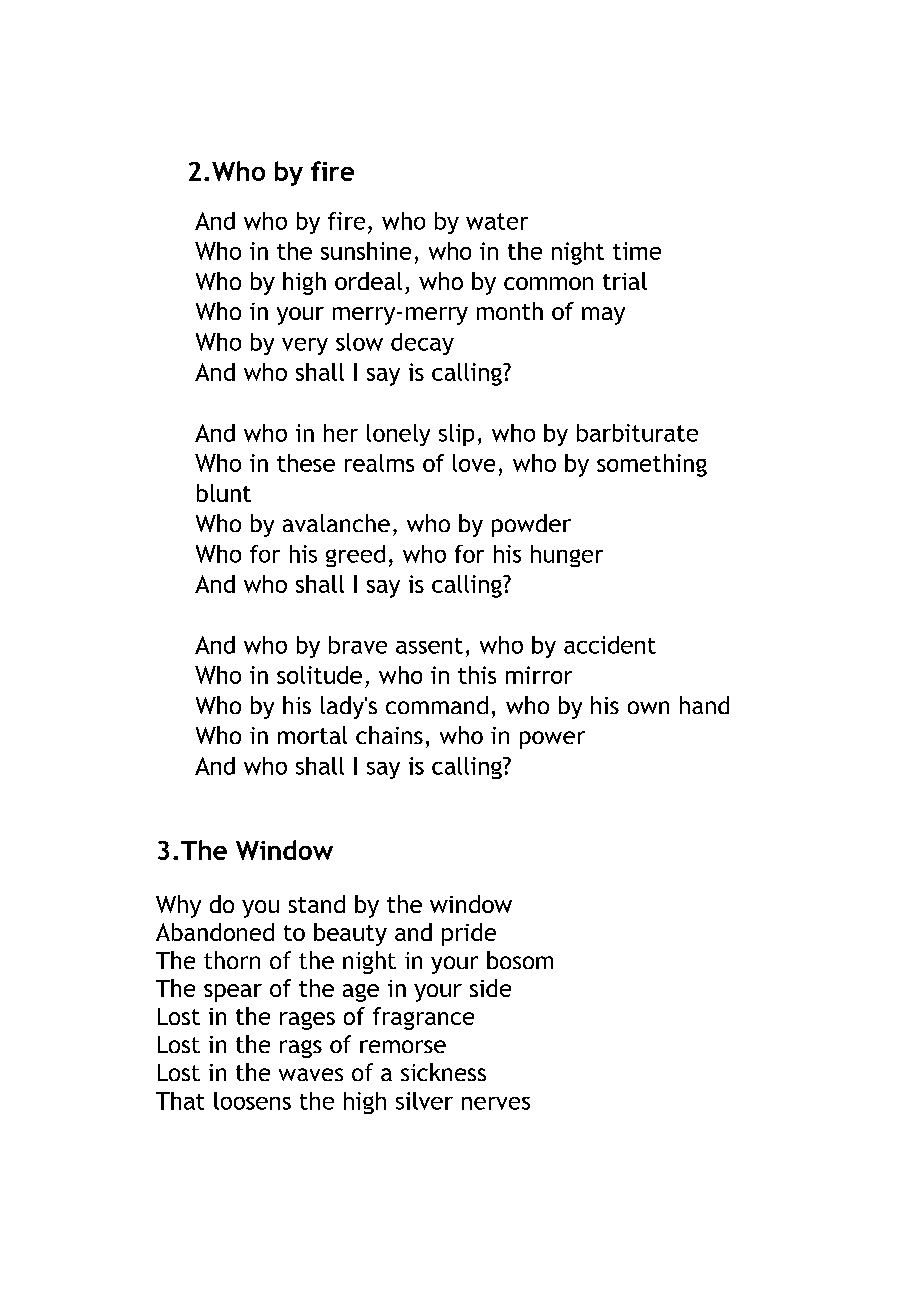 The width and height of the screenshot is (924, 1308). What do you see at coordinates (497, 221) in the screenshot?
I see `water` at bounding box center [497, 221].
